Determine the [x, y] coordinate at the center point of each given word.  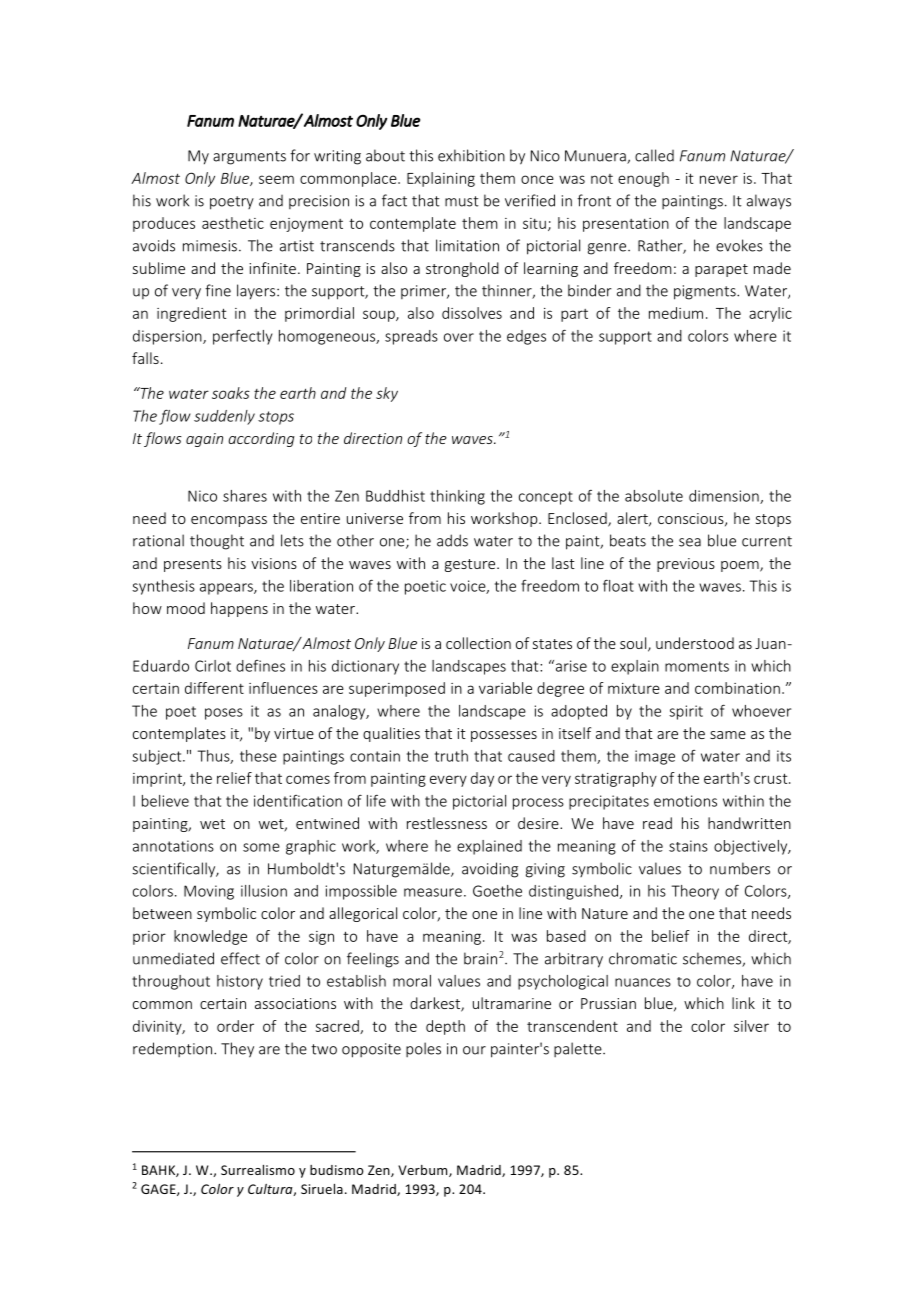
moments [697, 666]
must [462, 201]
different [214, 688]
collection [478, 643]
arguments [249, 158]
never [719, 179]
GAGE [159, 1190]
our [474, 1050]
